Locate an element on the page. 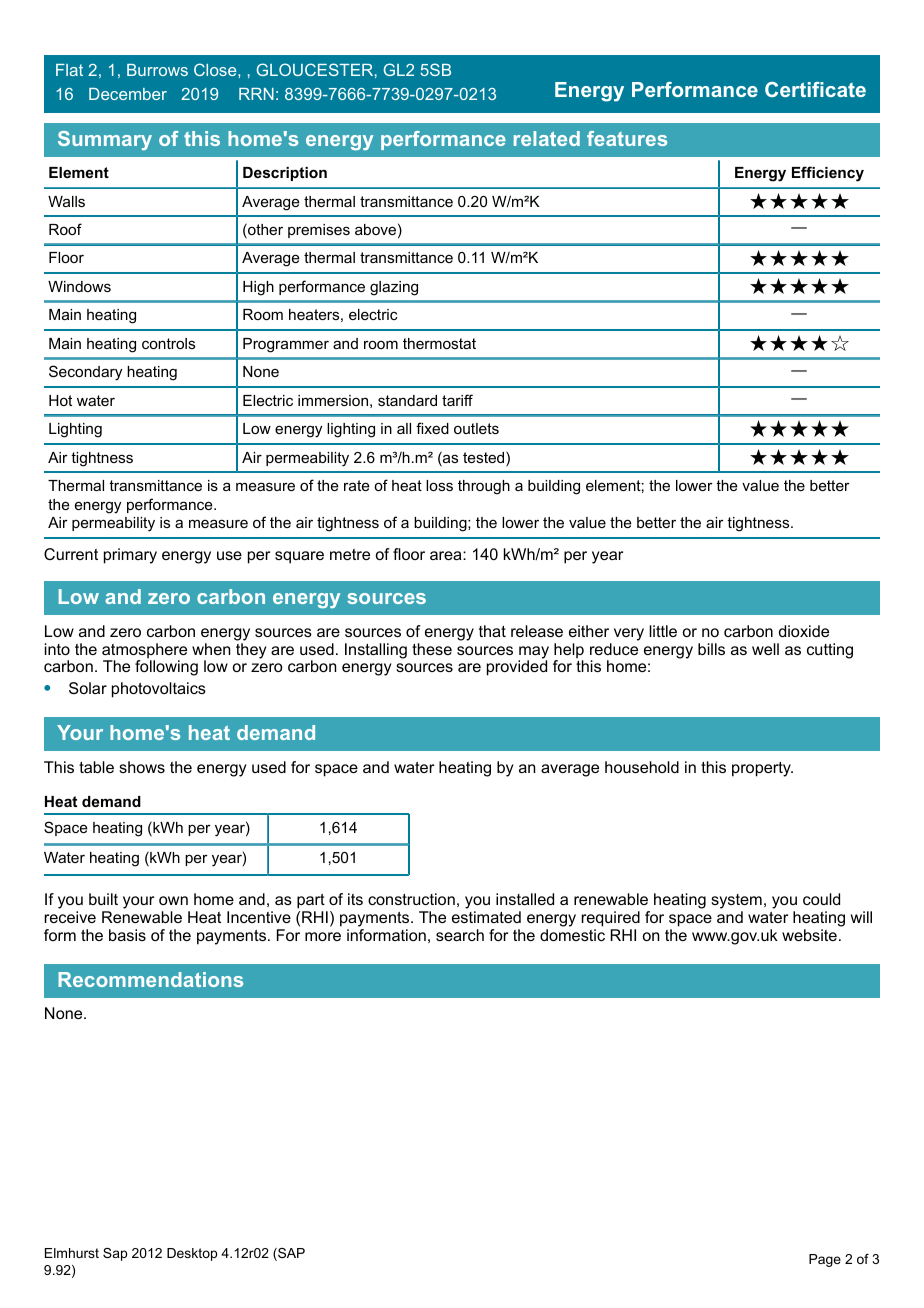  well is located at coordinates (765, 649).
